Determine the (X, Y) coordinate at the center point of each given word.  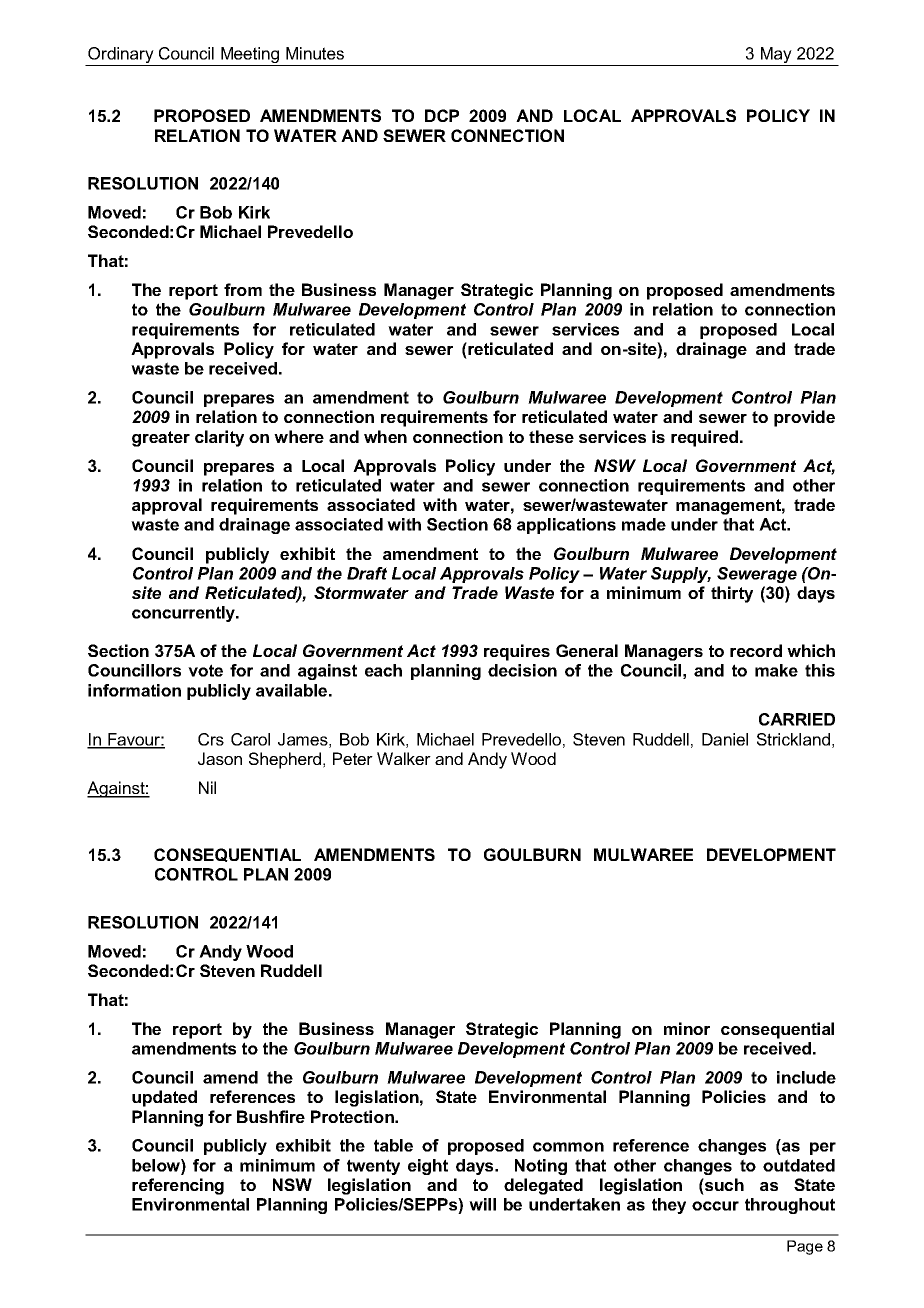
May (776, 56)
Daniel (725, 739)
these (551, 436)
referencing (178, 1186)
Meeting (250, 56)
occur (715, 1206)
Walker (404, 758)
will (482, 1204)
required (706, 438)
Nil (207, 787)
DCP (442, 115)
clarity (219, 438)
